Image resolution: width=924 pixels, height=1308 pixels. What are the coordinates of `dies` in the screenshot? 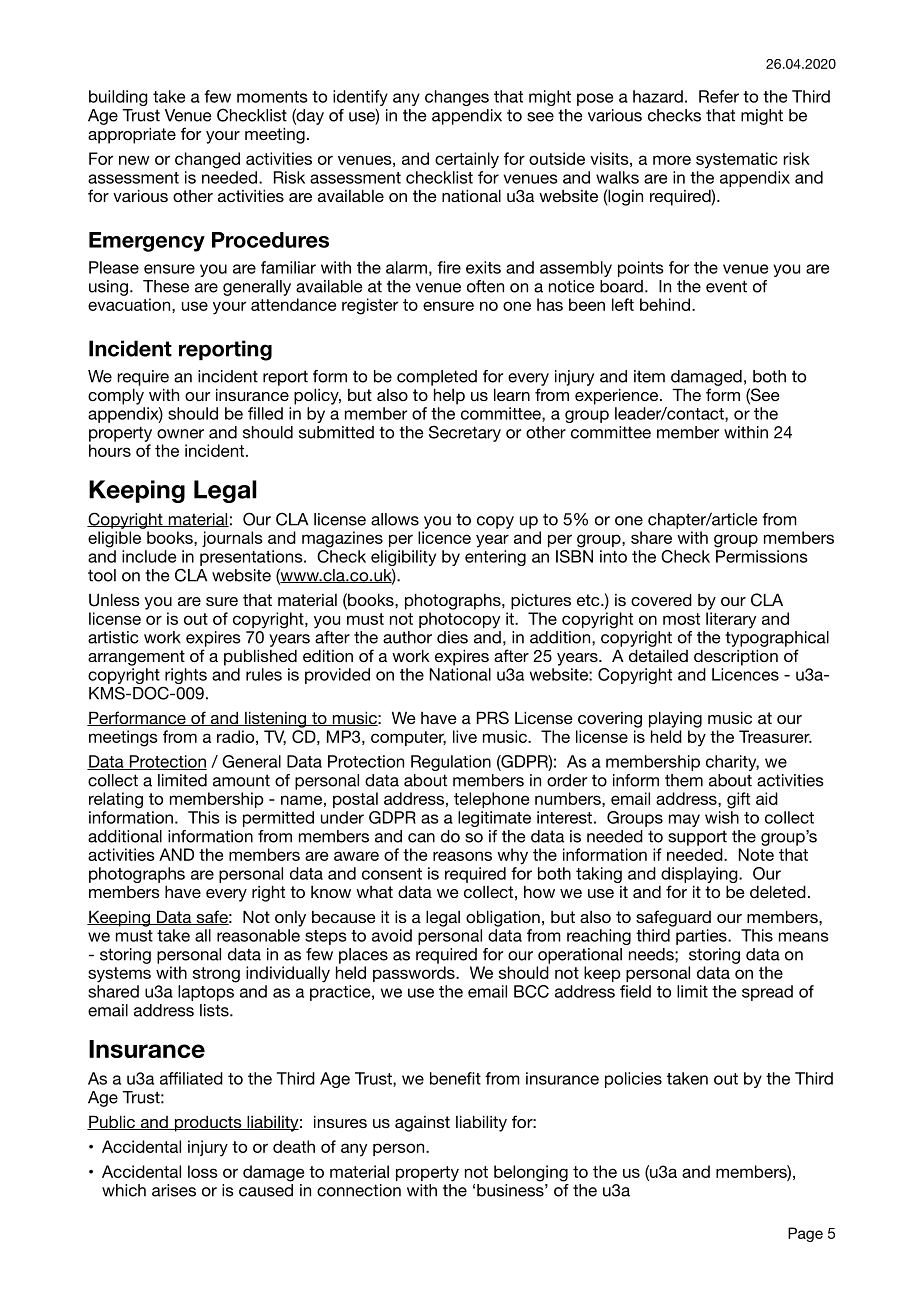 It's located at (452, 637).
